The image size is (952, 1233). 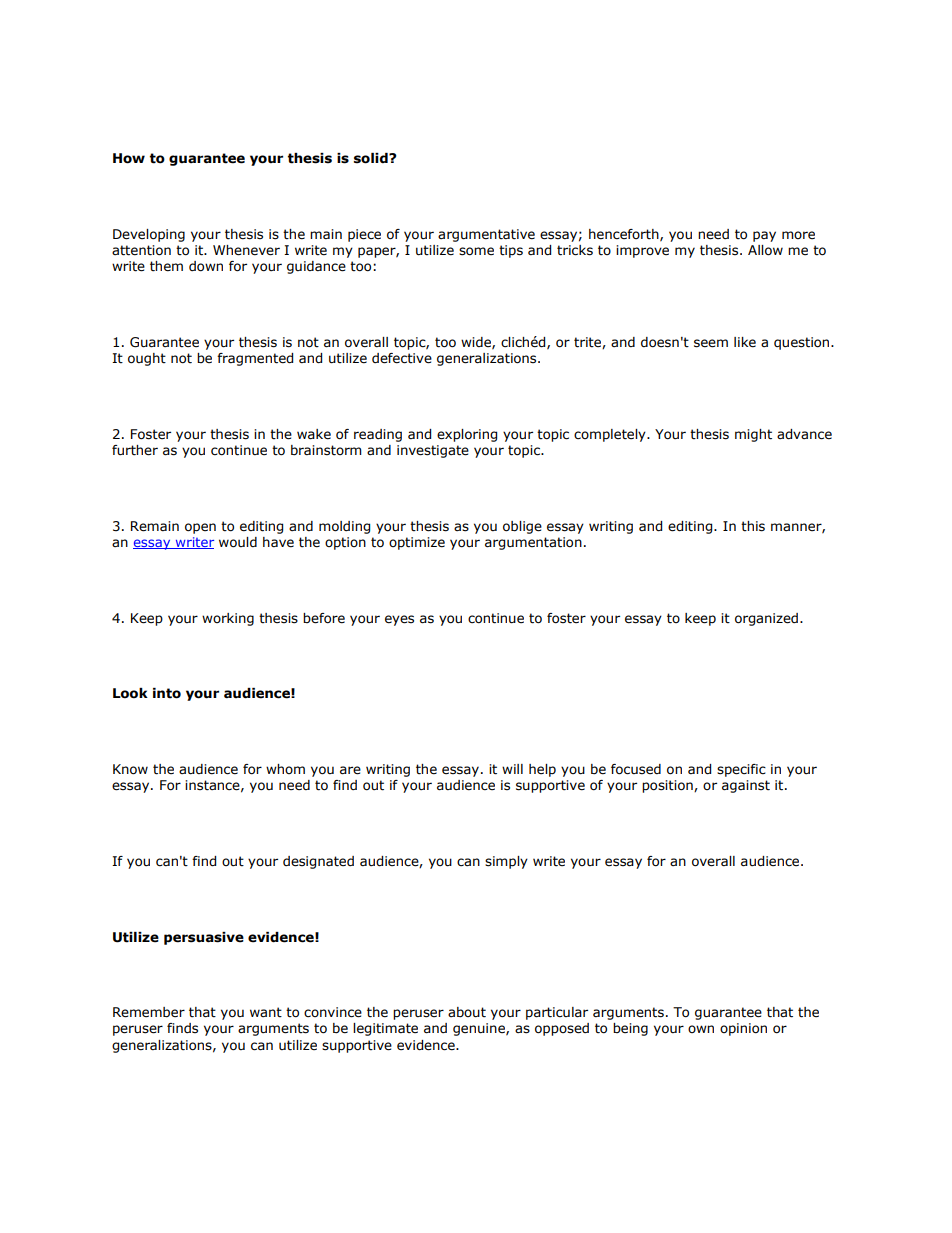 I want to click on against, so click(x=746, y=786).
